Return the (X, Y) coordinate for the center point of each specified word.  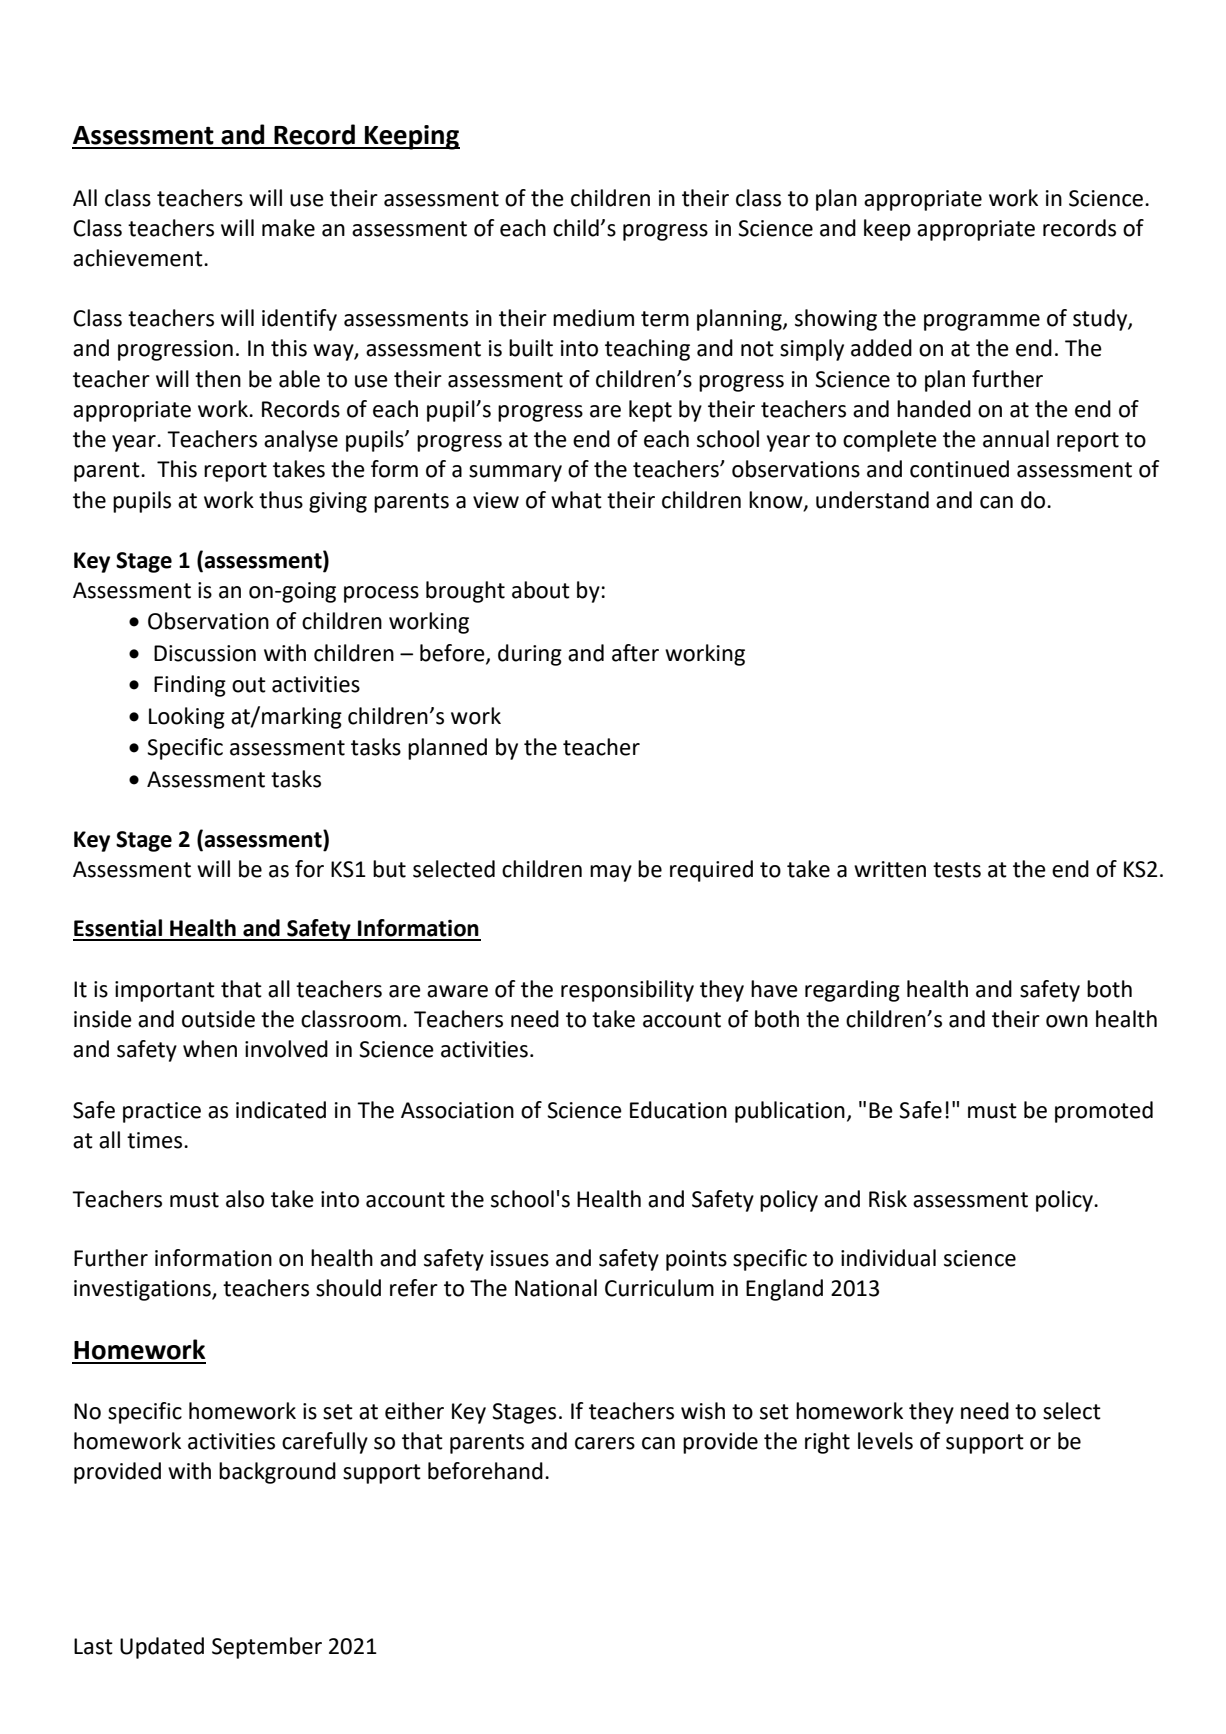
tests (957, 870)
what (576, 500)
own (1067, 1021)
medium (593, 318)
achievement (139, 258)
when (210, 1049)
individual (888, 1258)
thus (281, 500)
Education (678, 1110)
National (556, 1288)
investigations (143, 1290)
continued (959, 469)
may (611, 873)
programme (982, 322)
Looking (187, 718)
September (267, 1648)
